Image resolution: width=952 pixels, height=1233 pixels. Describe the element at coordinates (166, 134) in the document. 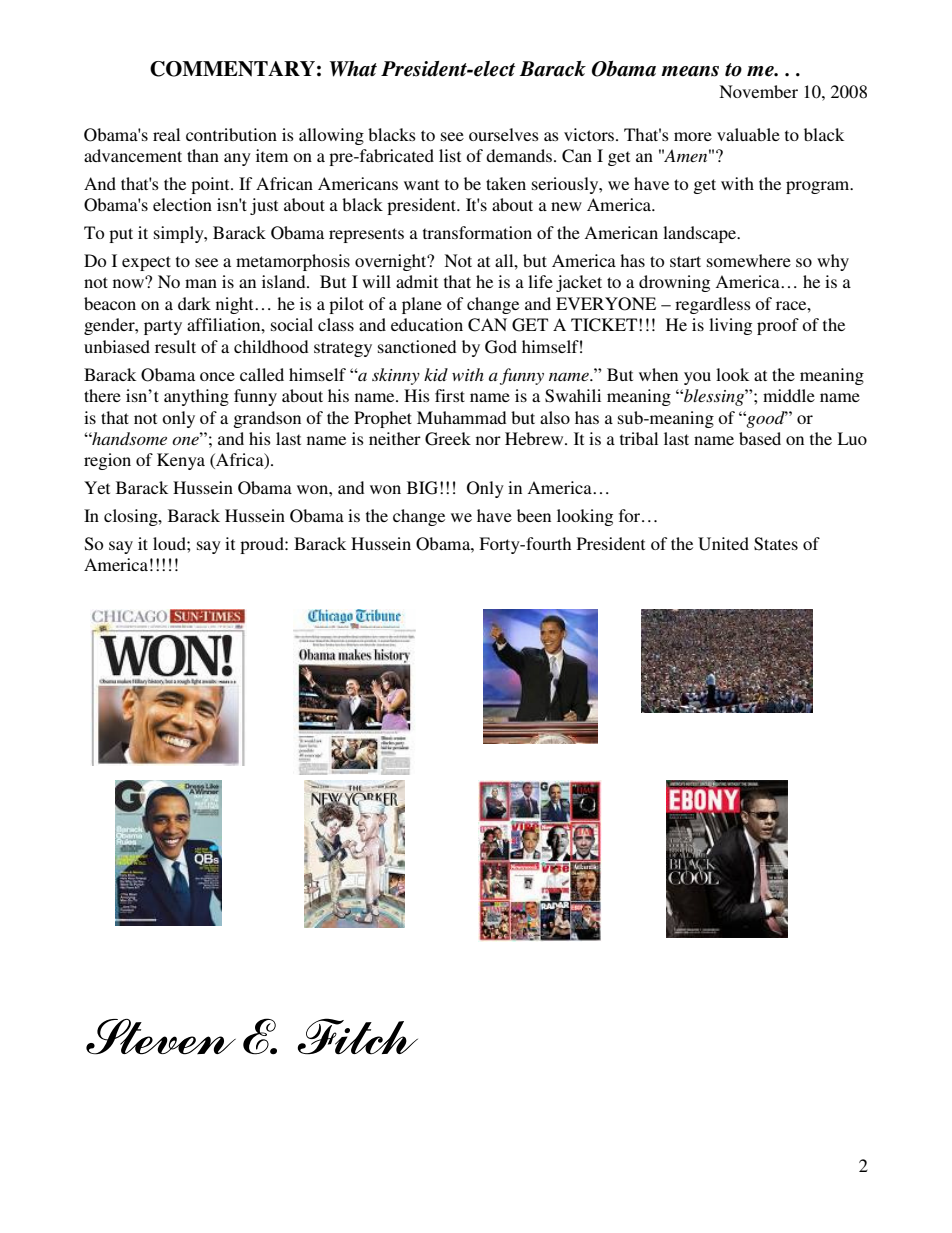

I see `real` at that location.
